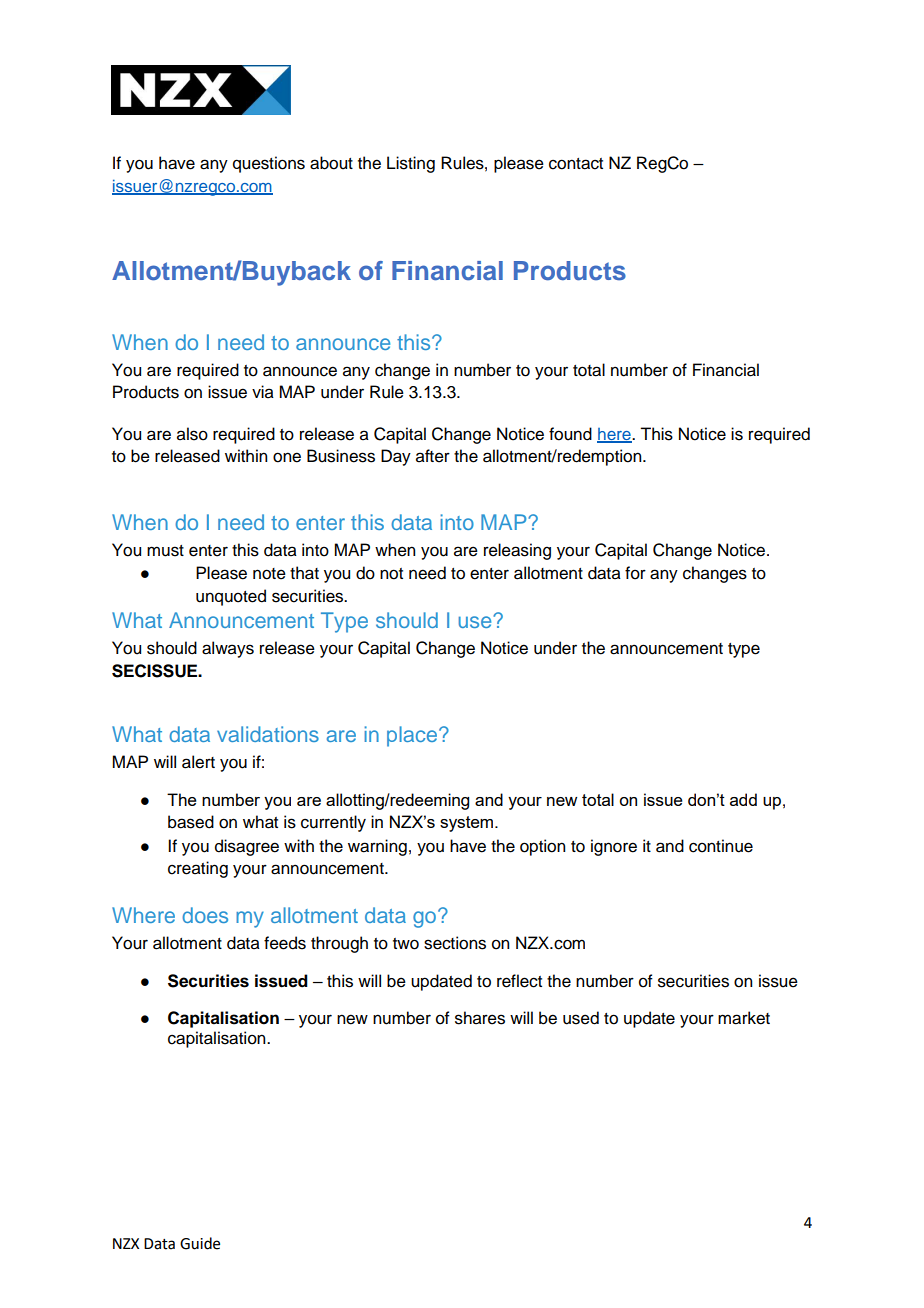  What do you see at coordinates (517, 551) in the screenshot?
I see `releasing` at bounding box center [517, 551].
